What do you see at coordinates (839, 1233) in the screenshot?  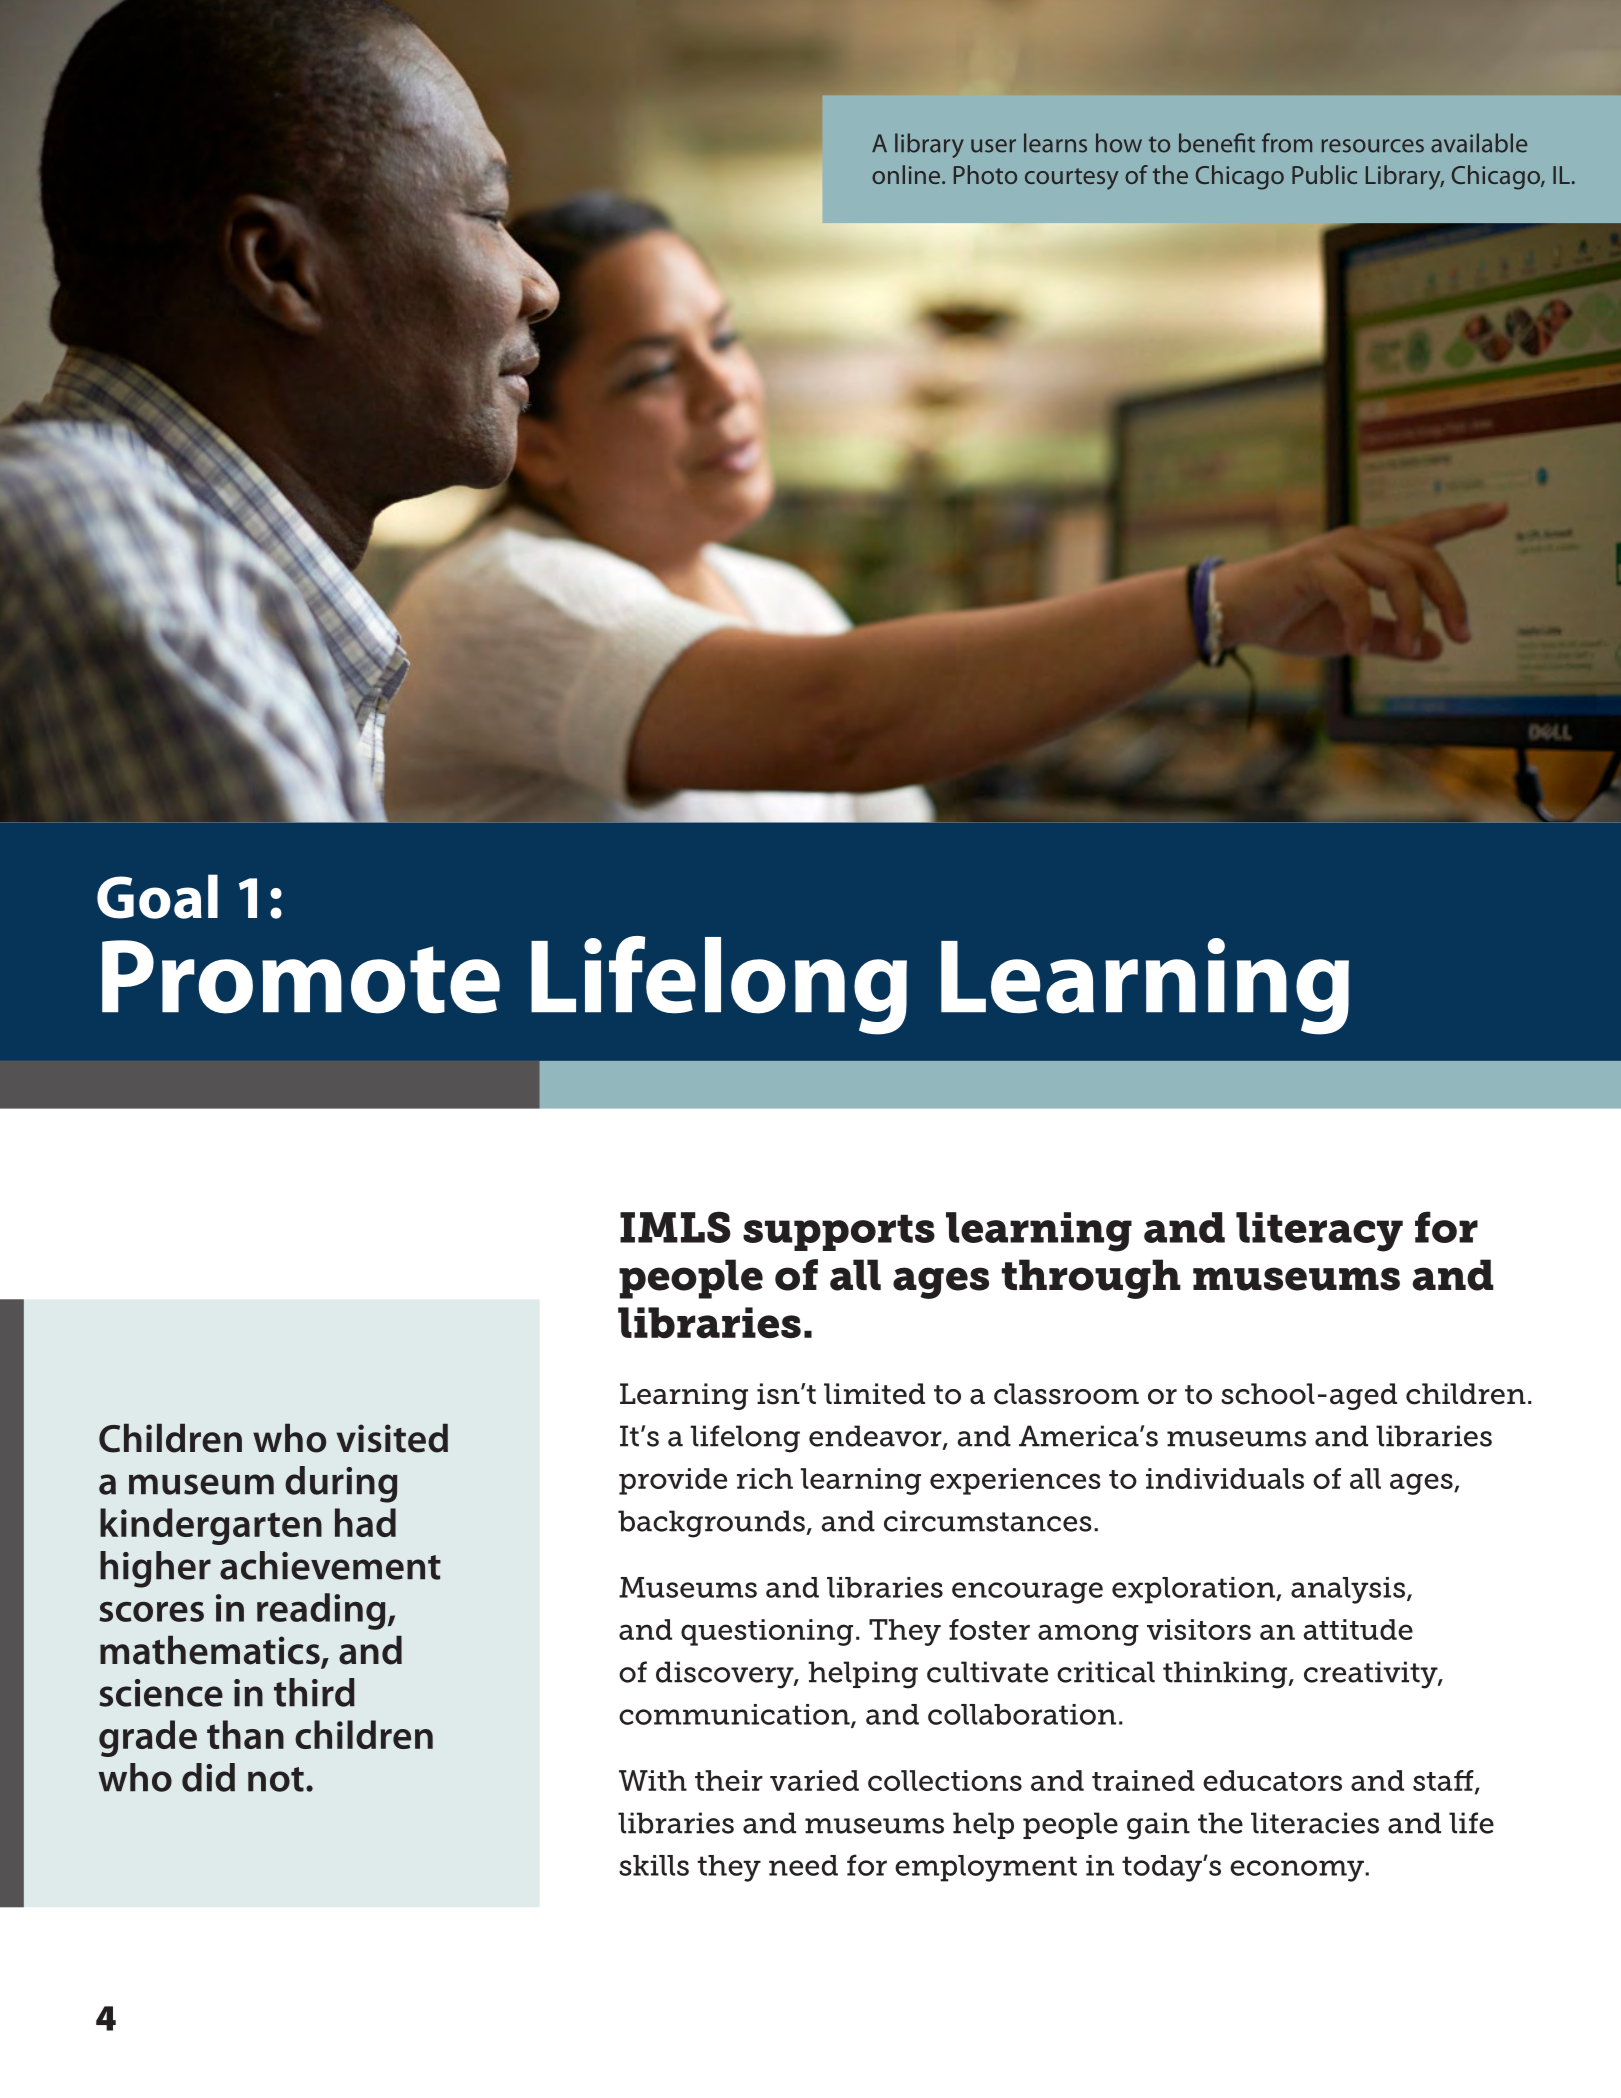 I see `supports` at bounding box center [839, 1233].
